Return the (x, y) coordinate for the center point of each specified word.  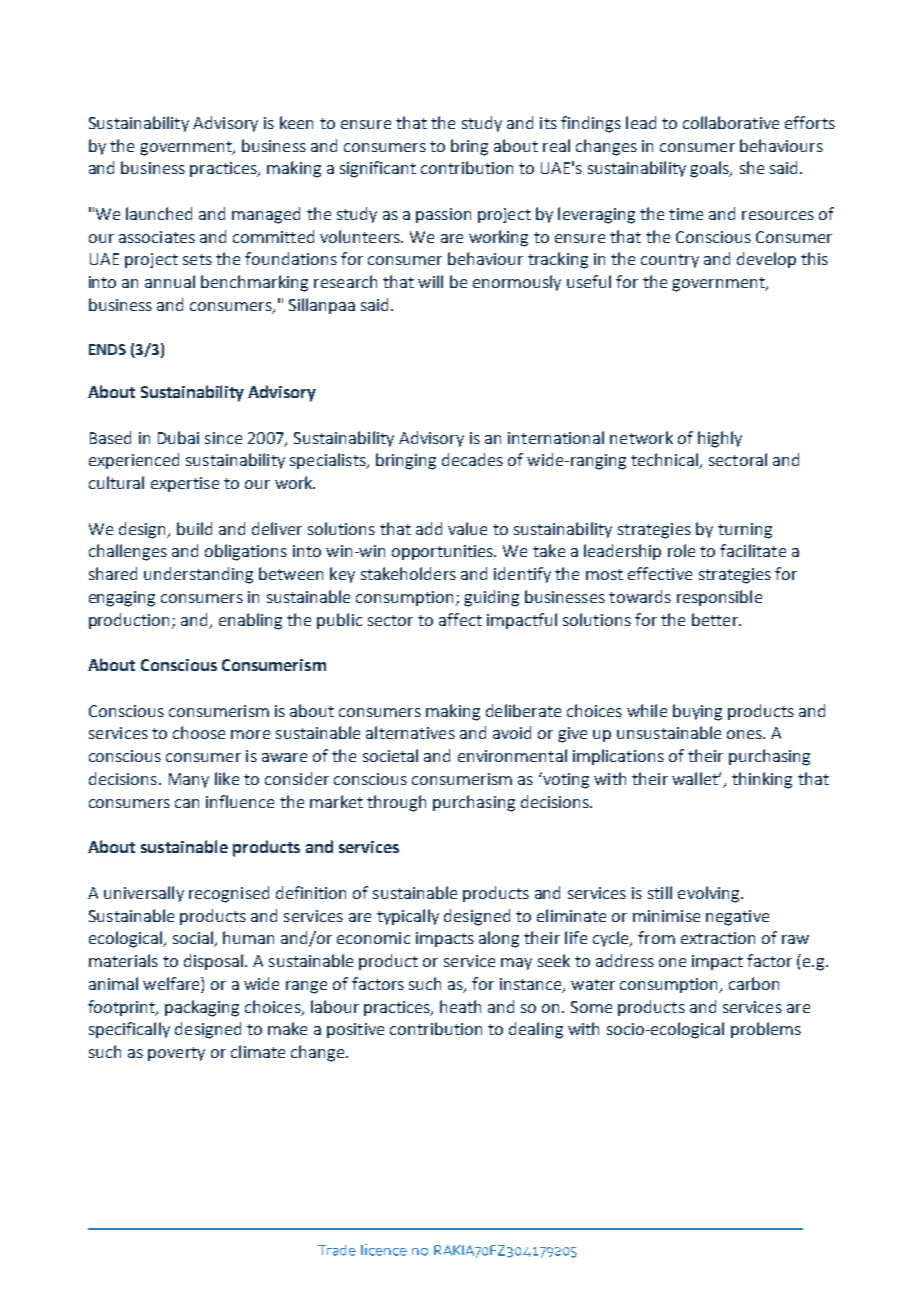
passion (443, 215)
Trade (337, 1250)
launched (159, 213)
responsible (719, 598)
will (430, 281)
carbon (754, 983)
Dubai (178, 437)
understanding (198, 575)
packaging (202, 1008)
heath (460, 1006)
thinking (762, 780)
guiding (491, 598)
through (396, 803)
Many (189, 780)
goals (711, 169)
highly (720, 439)
